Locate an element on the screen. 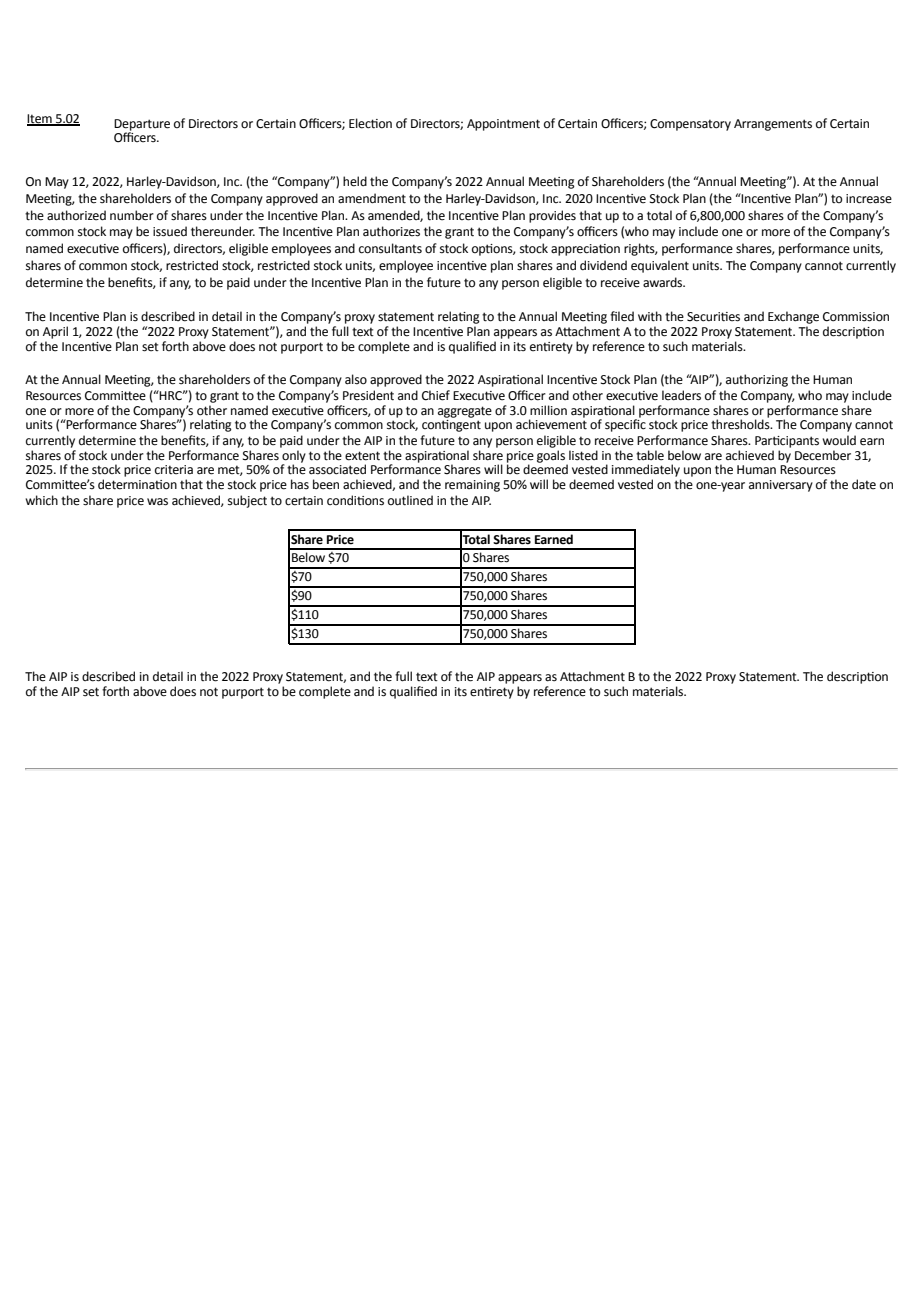  also is located at coordinates (356, 379).
